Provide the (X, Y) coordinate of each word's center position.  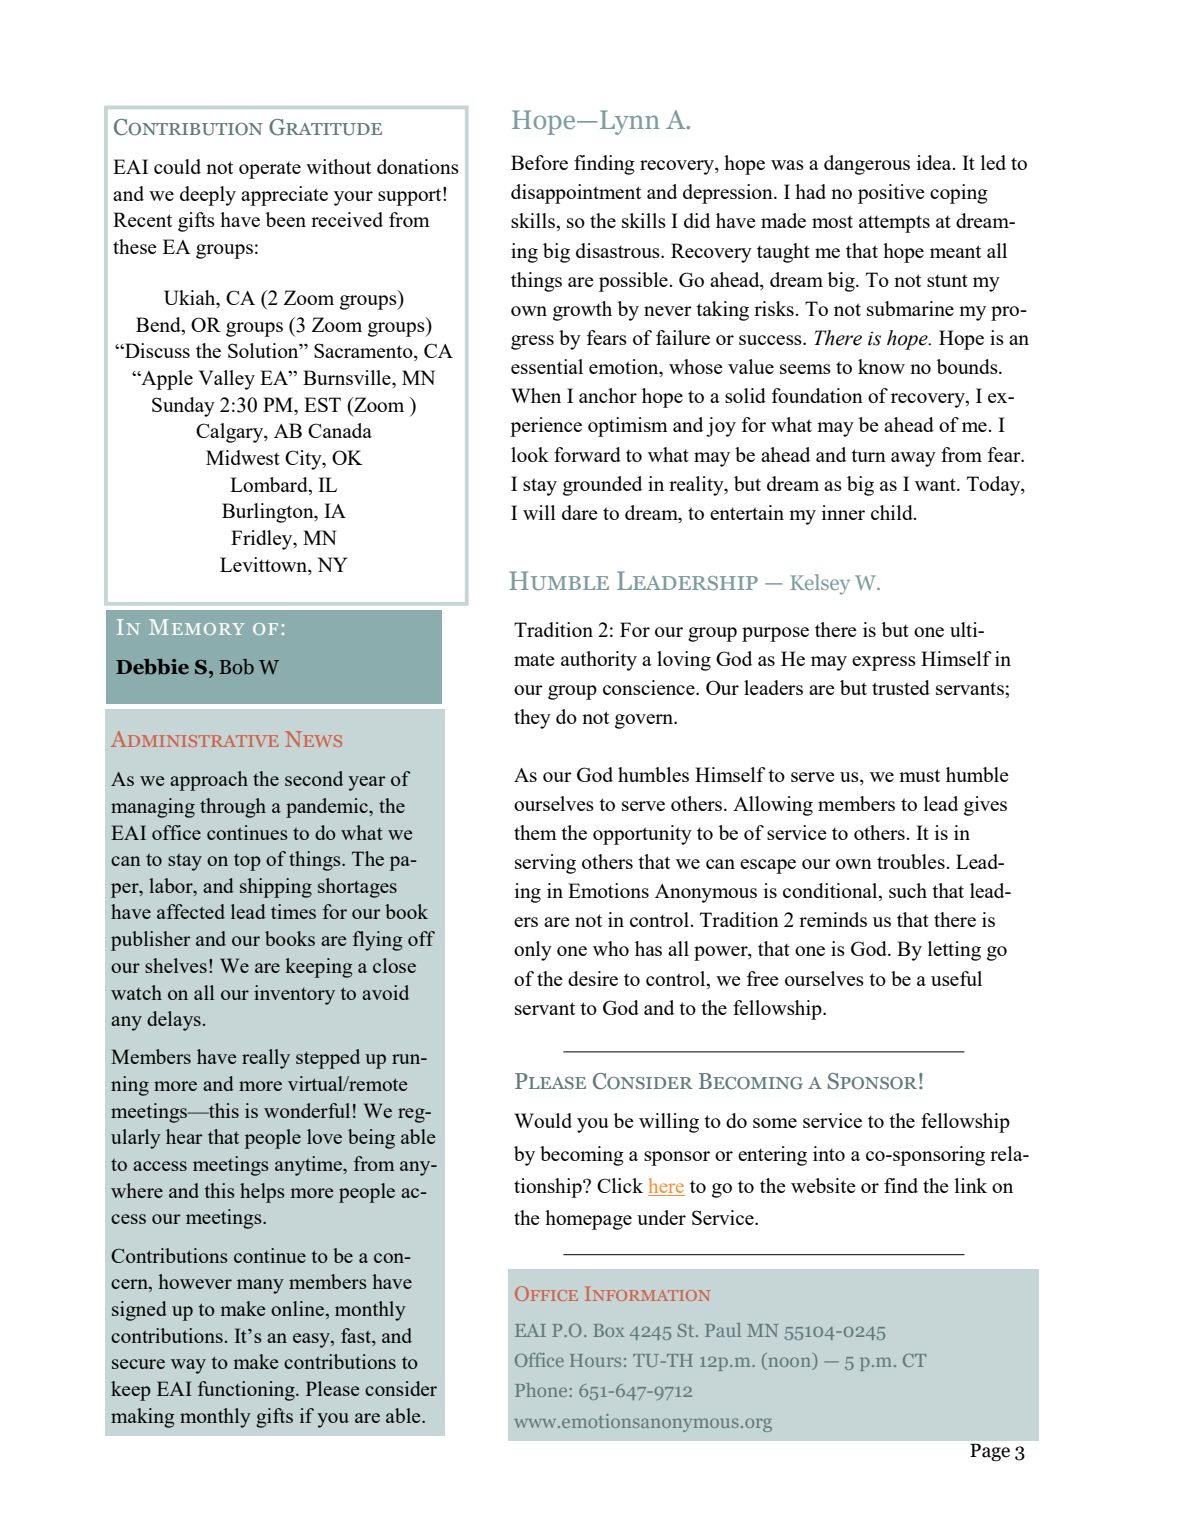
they (532, 719)
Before (539, 162)
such (908, 890)
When (536, 395)
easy (312, 1340)
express (884, 663)
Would (543, 1120)
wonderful (307, 1110)
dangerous (867, 165)
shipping (276, 888)
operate (270, 170)
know (881, 366)
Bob (236, 667)
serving (545, 864)
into (829, 1153)
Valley (227, 380)
